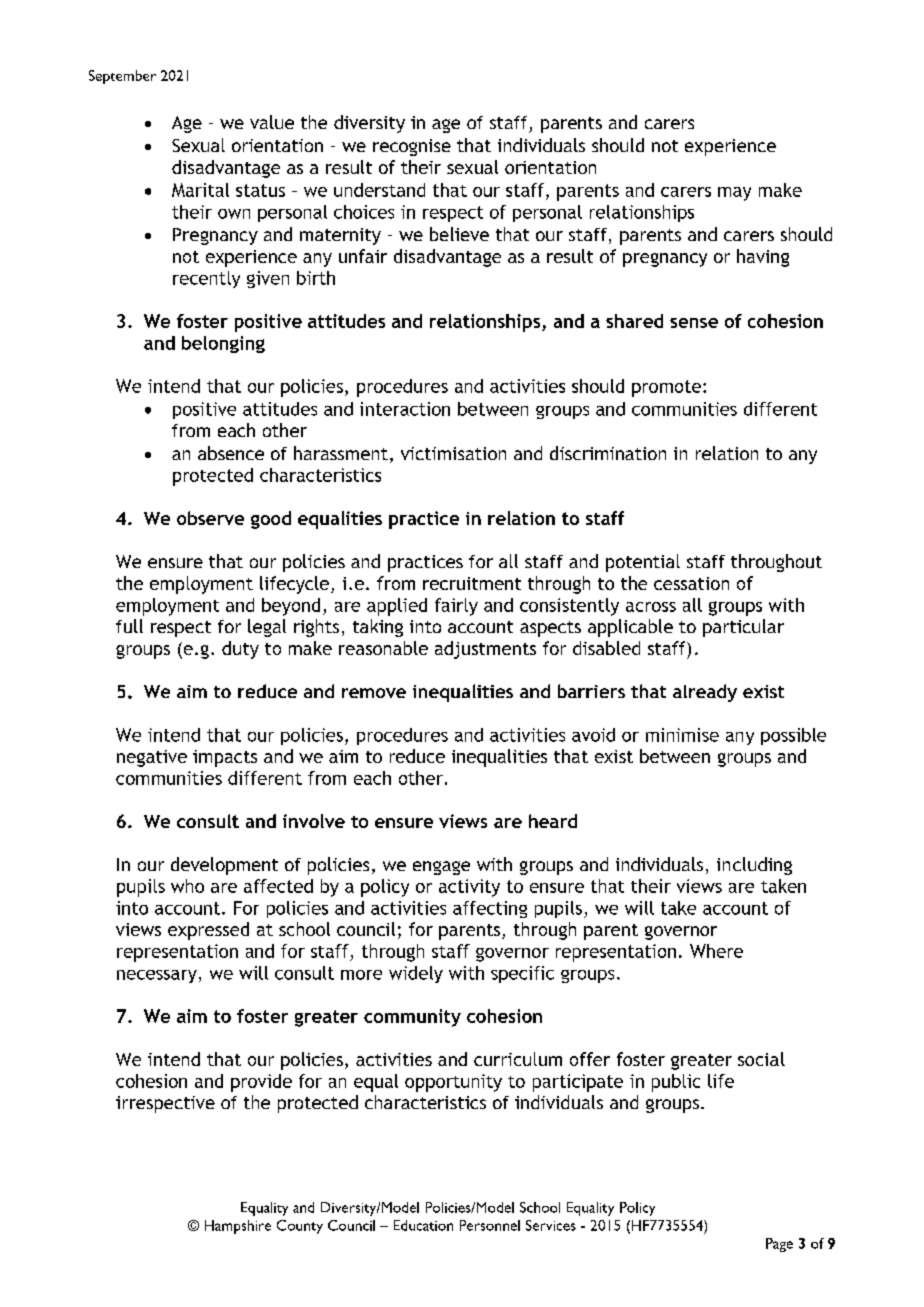  What do you see at coordinates (238, 1227) in the screenshot?
I see `Hampshire` at bounding box center [238, 1227].
